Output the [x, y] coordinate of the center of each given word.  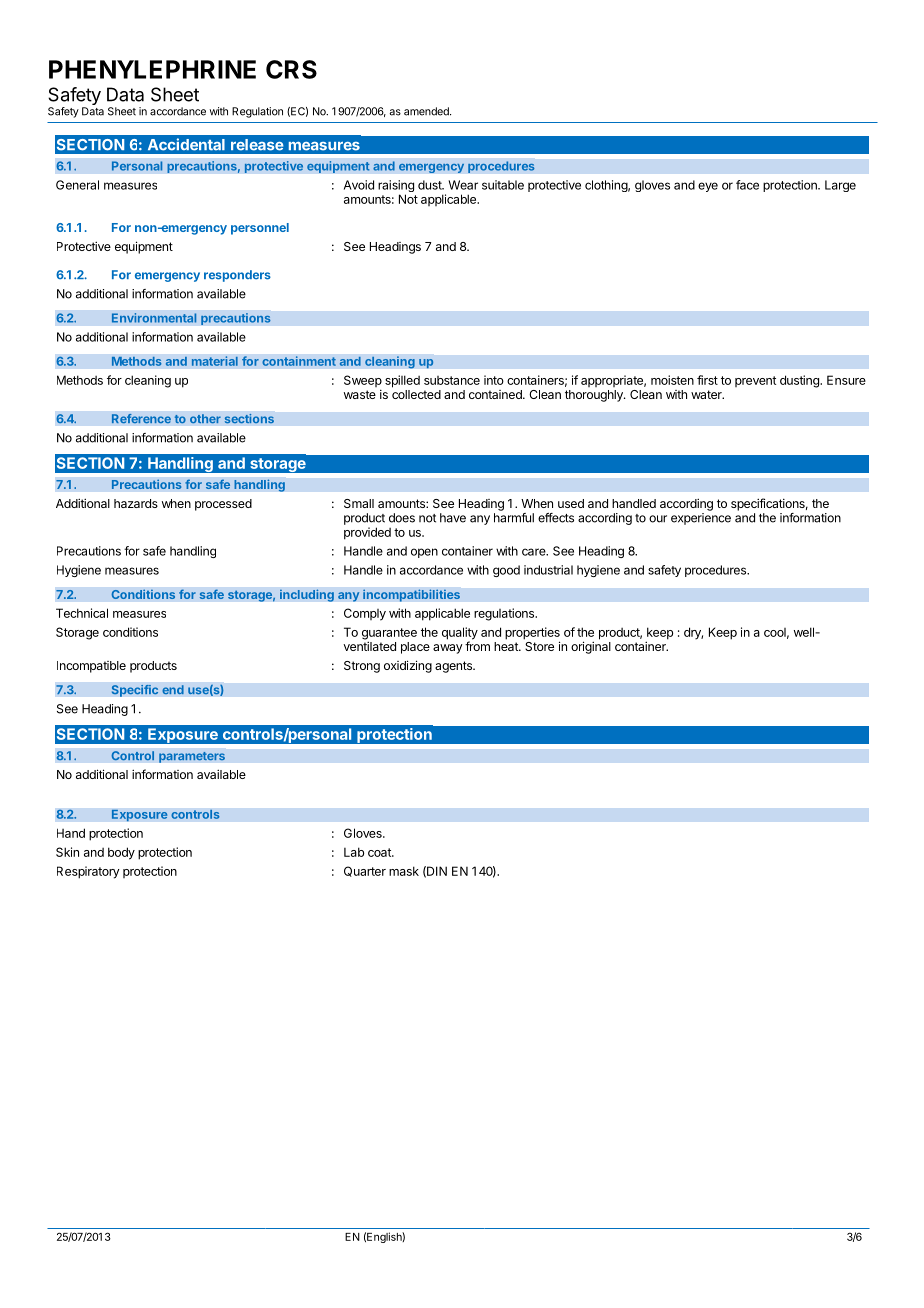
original [591, 647]
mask [404, 871]
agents [454, 667]
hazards [136, 503]
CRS [291, 69]
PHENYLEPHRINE [152, 69]
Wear [463, 185]
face [747, 185]
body [121, 853]
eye [708, 187]
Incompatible [91, 667]
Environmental [154, 318]
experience [701, 519]
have [453, 518]
